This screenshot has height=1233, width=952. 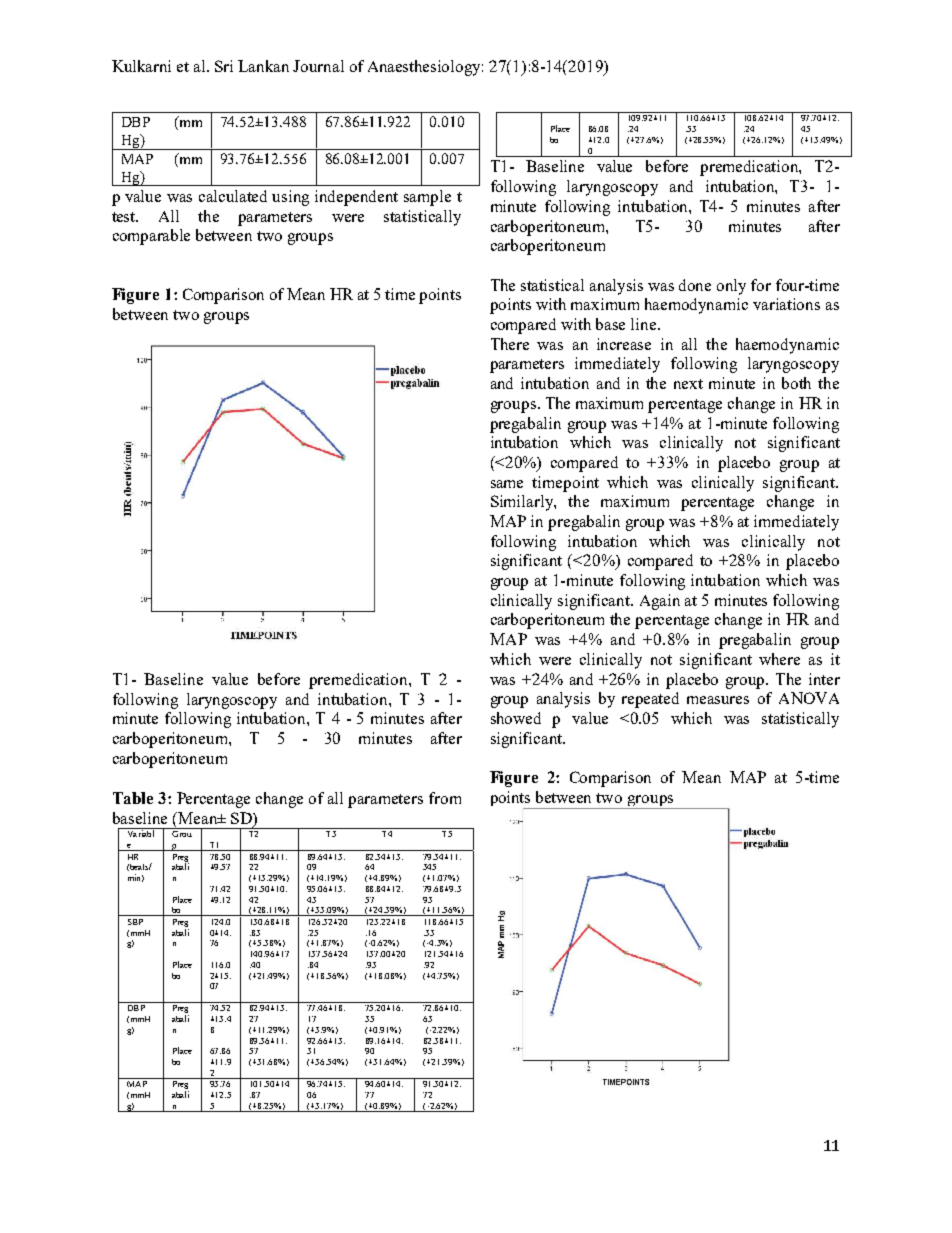 I want to click on where, so click(x=779, y=659).
